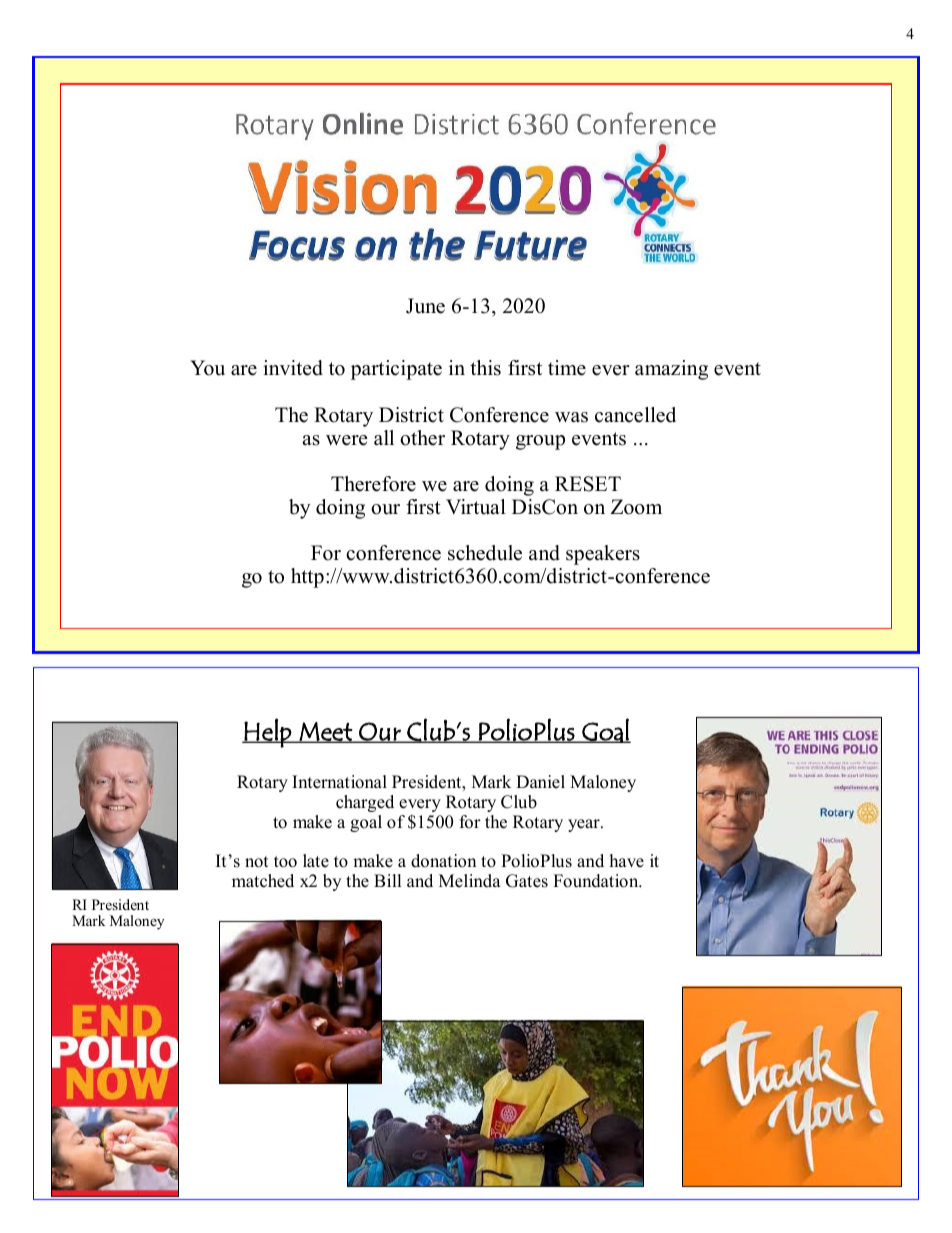 This screenshot has width=952, height=1233. What do you see at coordinates (422, 438) in the screenshot?
I see `other` at bounding box center [422, 438].
